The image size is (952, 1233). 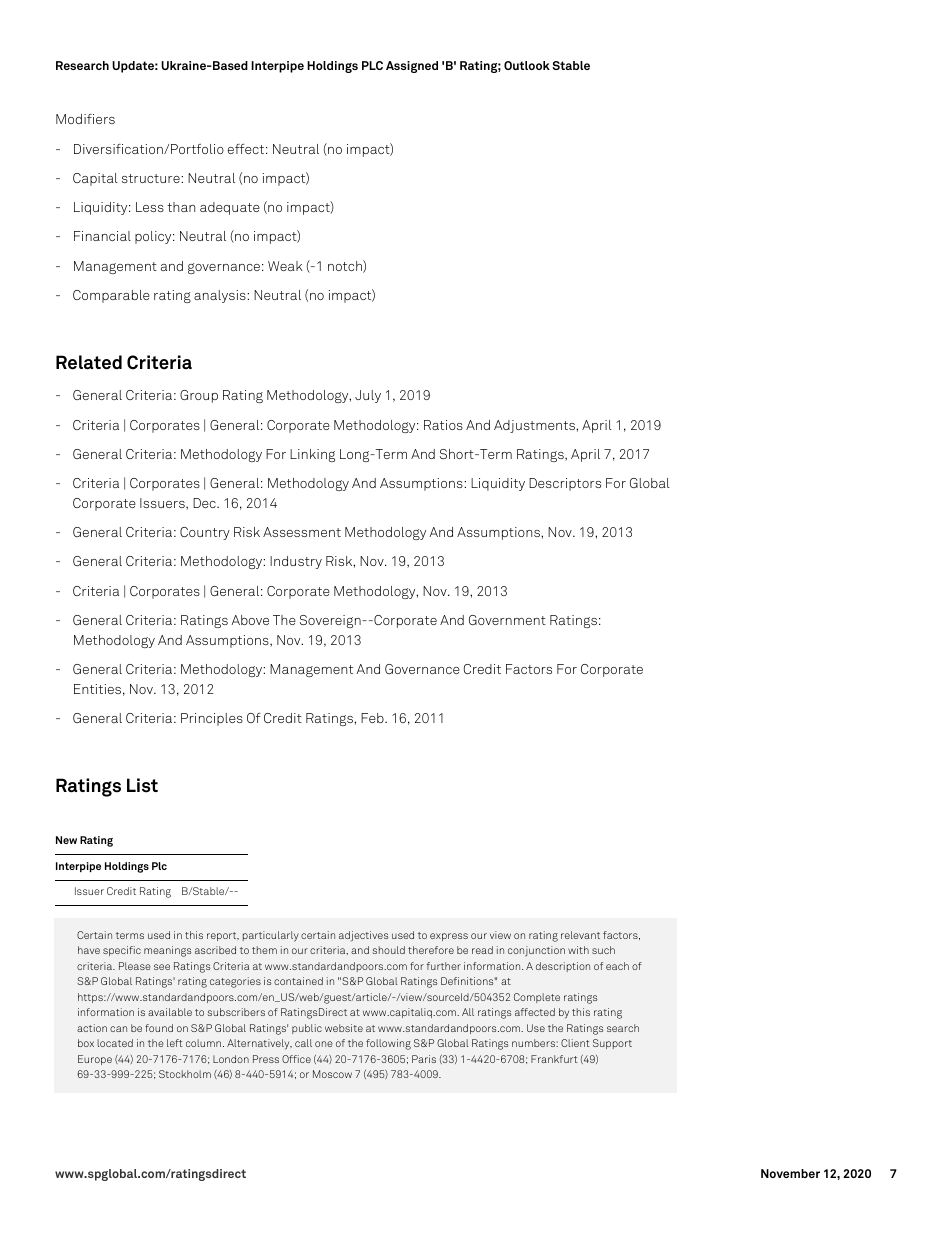 What do you see at coordinates (250, 620) in the screenshot?
I see `Above` at bounding box center [250, 620].
